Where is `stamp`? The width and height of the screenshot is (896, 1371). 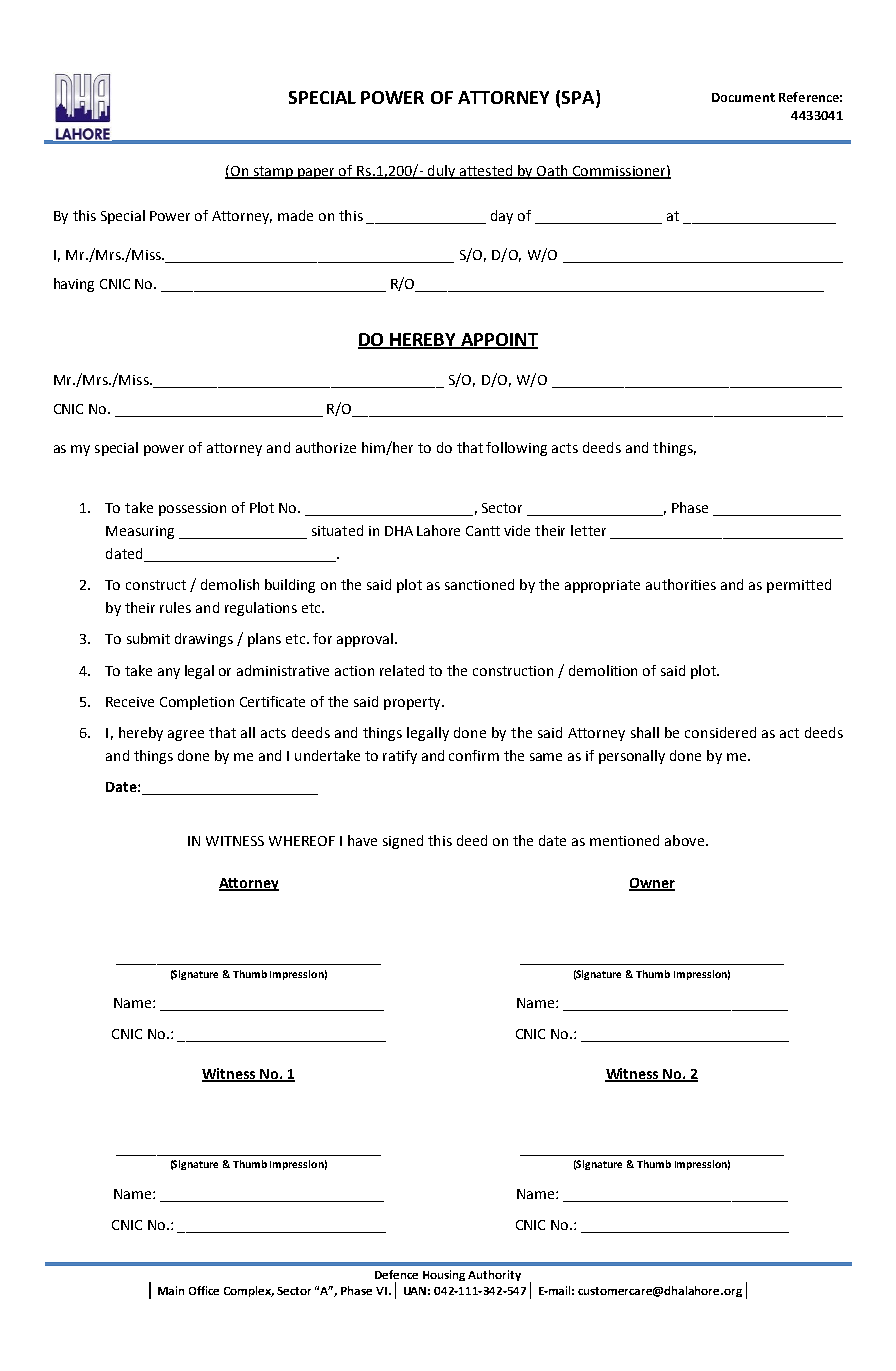
stamp is located at coordinates (273, 172).
